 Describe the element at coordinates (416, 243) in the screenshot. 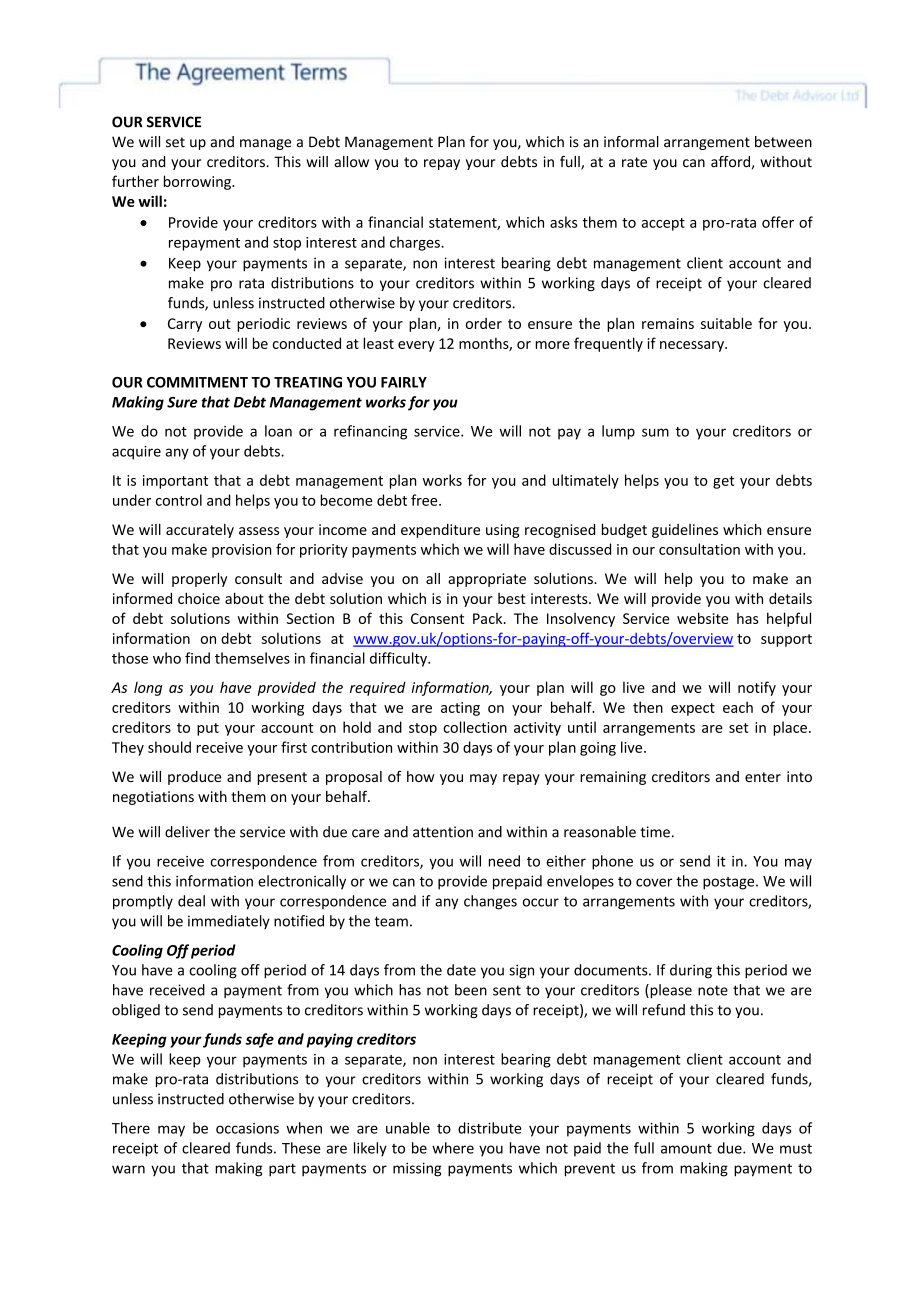

I see `charges` at that location.
